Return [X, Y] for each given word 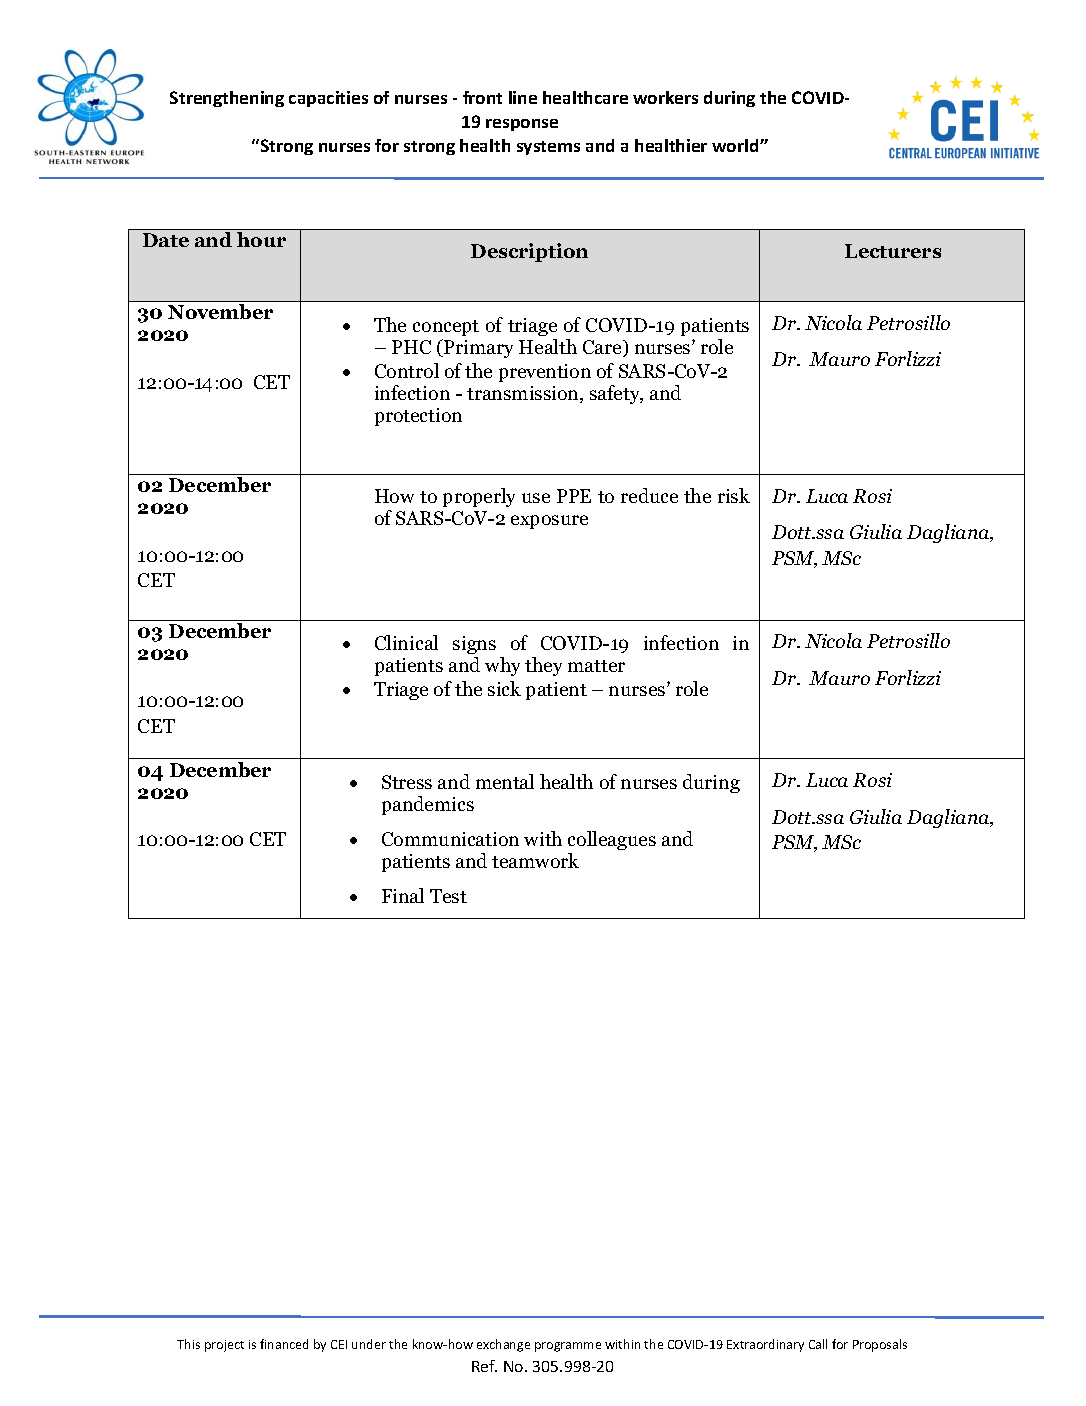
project [224, 1346]
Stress [407, 782]
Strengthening [227, 99]
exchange [503, 1345]
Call [818, 1344]
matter [596, 666]
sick [504, 688]
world [736, 145]
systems [548, 148]
